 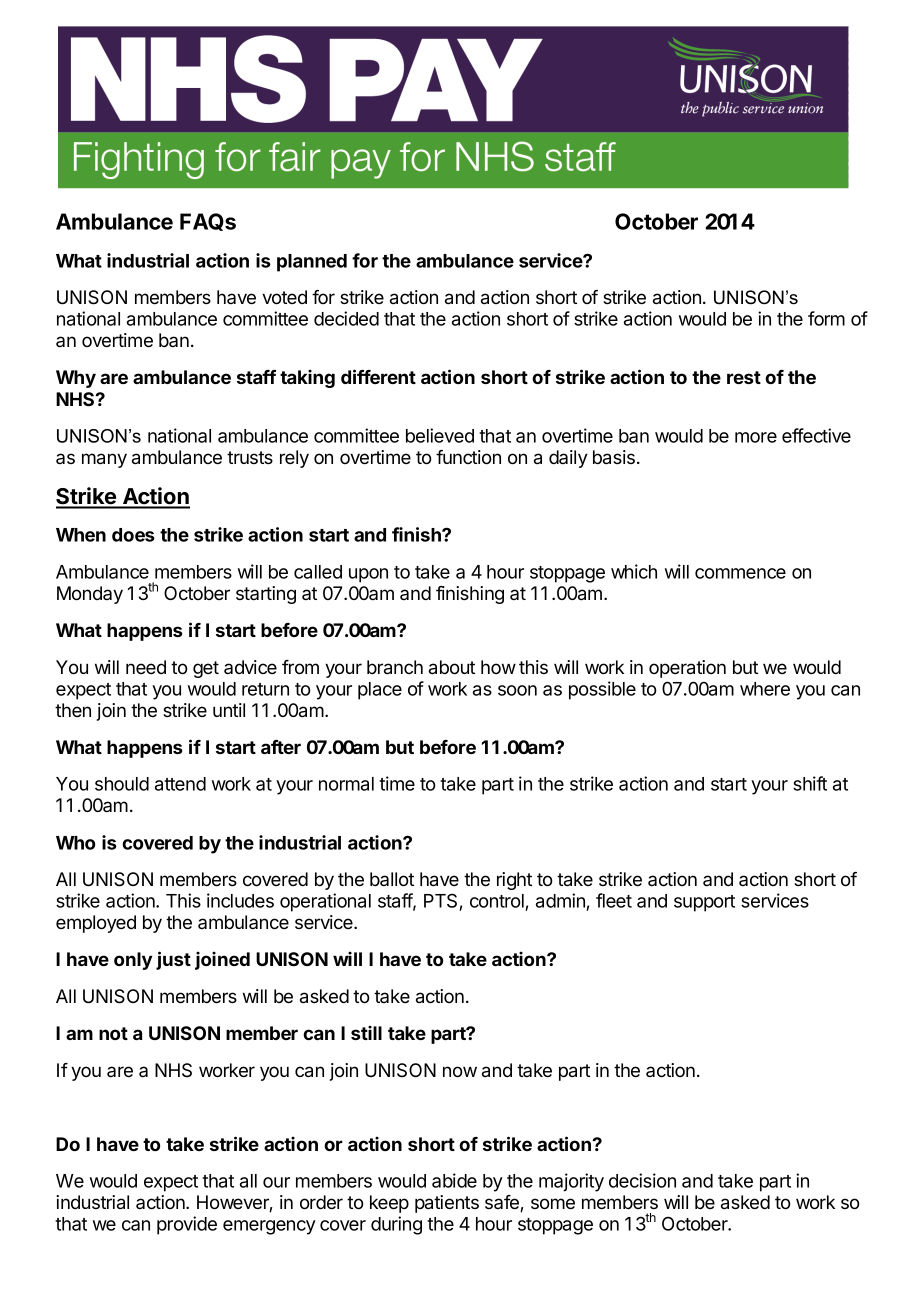 I want to click on soon, so click(x=517, y=690).
